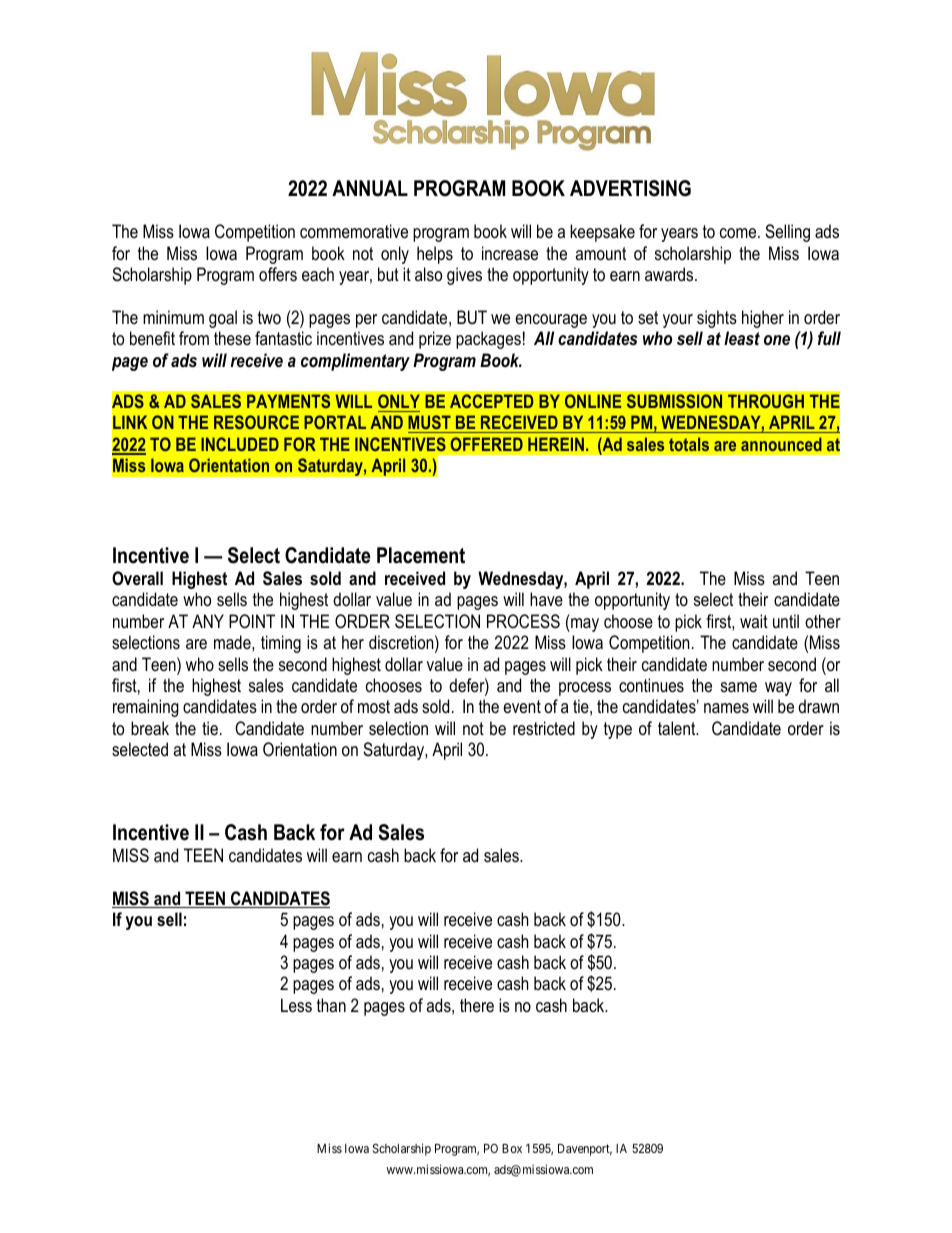 Image resolution: width=952 pixels, height=1233 pixels. I want to click on announced, so click(781, 444).
